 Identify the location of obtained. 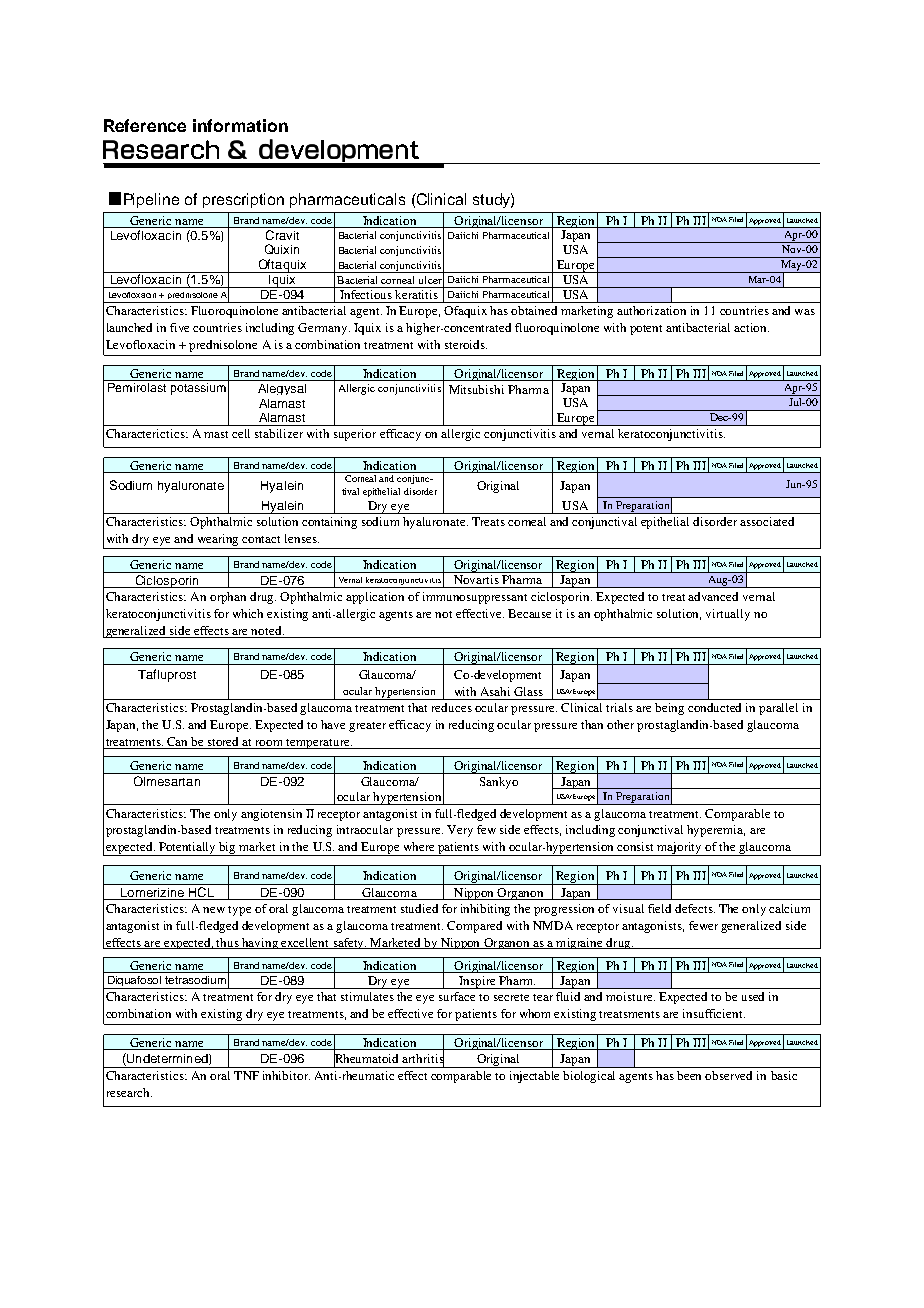
(534, 310).
